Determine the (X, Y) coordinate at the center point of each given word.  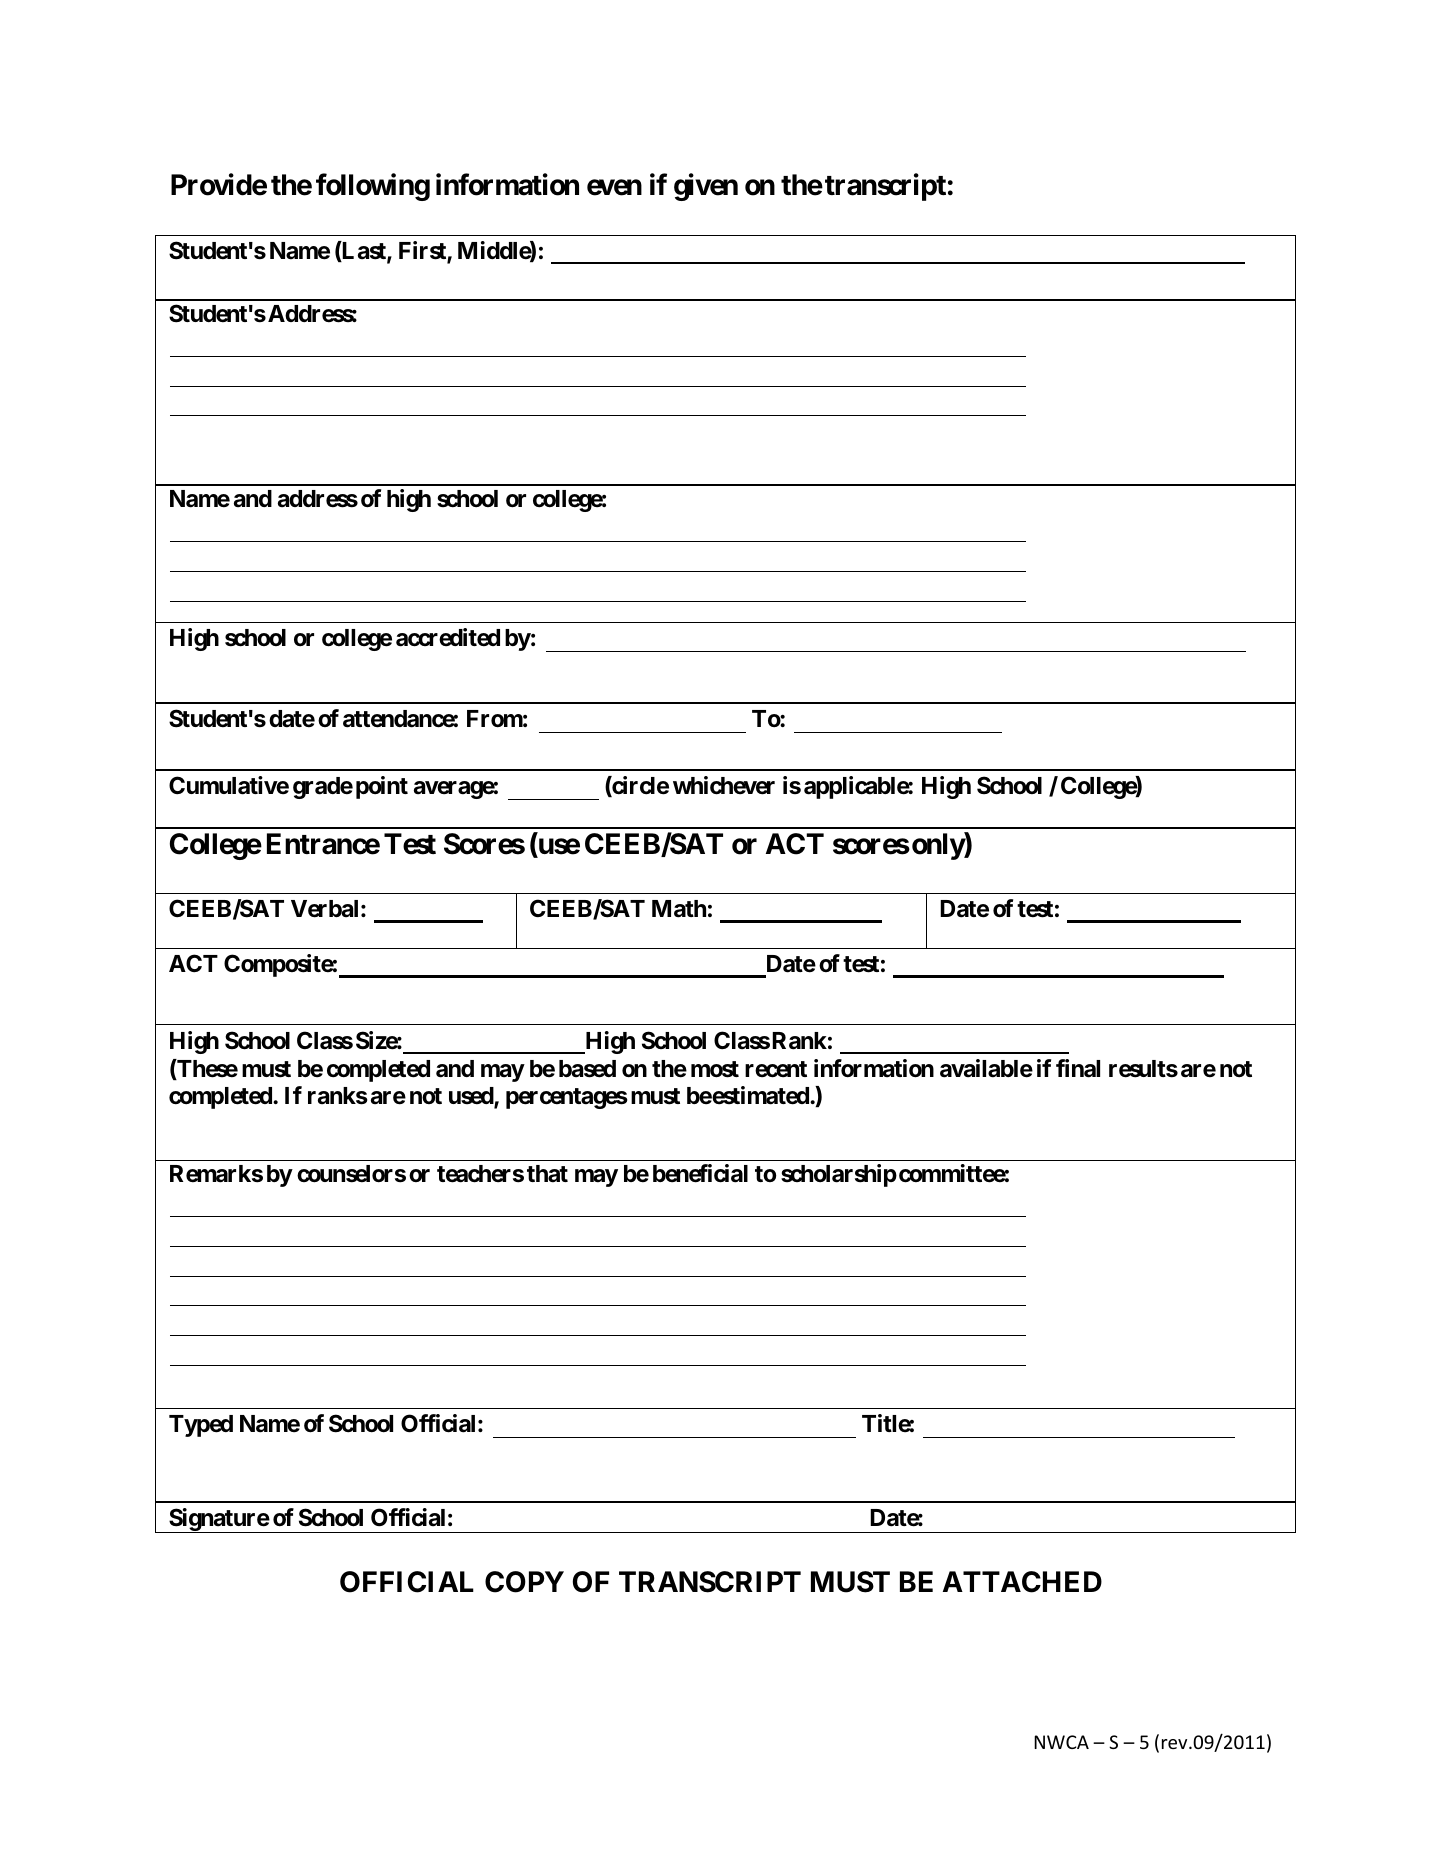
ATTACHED (1022, 1582)
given (706, 187)
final (1078, 1068)
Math (679, 909)
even (614, 188)
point (382, 787)
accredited (448, 637)
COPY (524, 1582)
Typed (201, 1426)
